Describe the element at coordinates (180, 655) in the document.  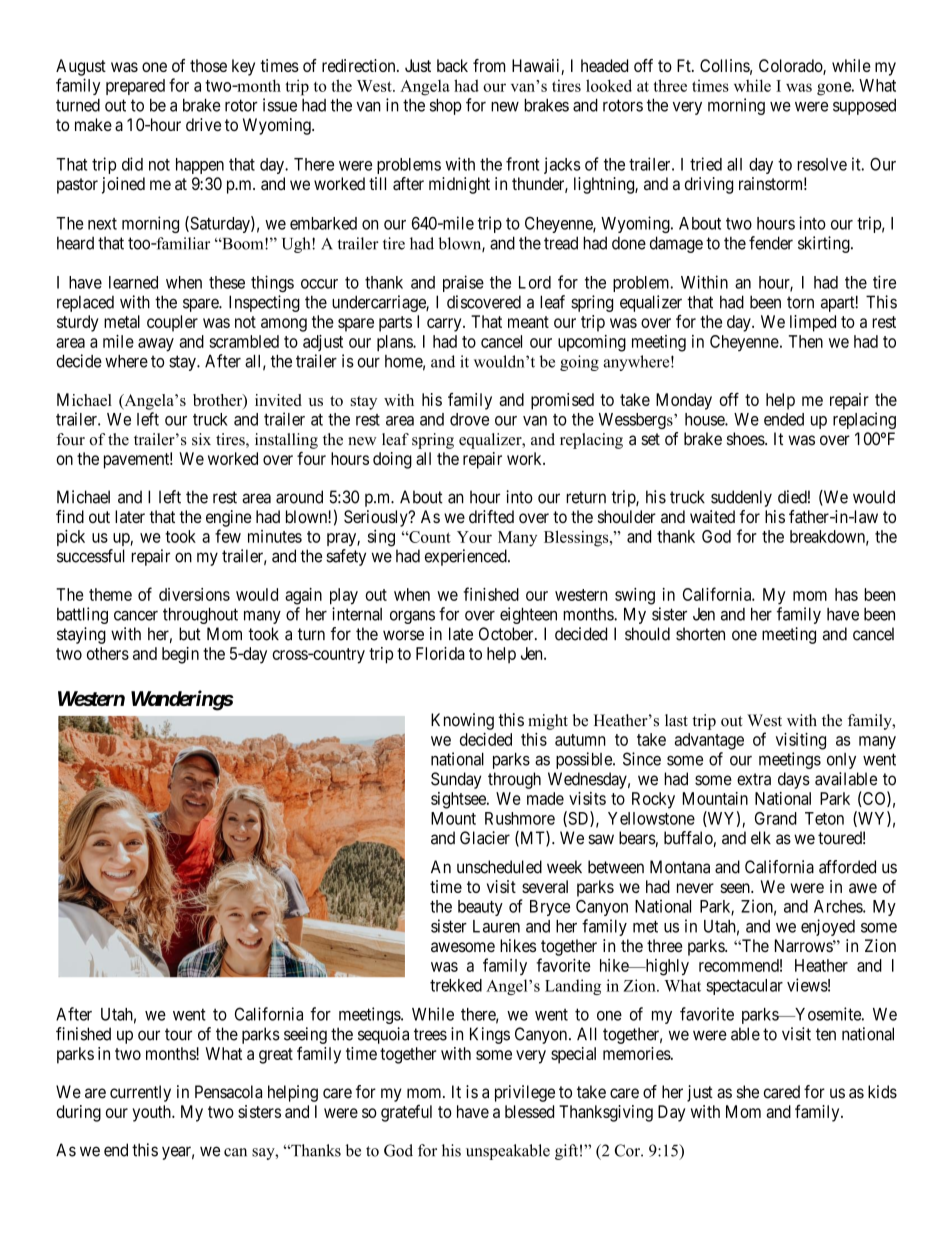
I see `begin` at that location.
